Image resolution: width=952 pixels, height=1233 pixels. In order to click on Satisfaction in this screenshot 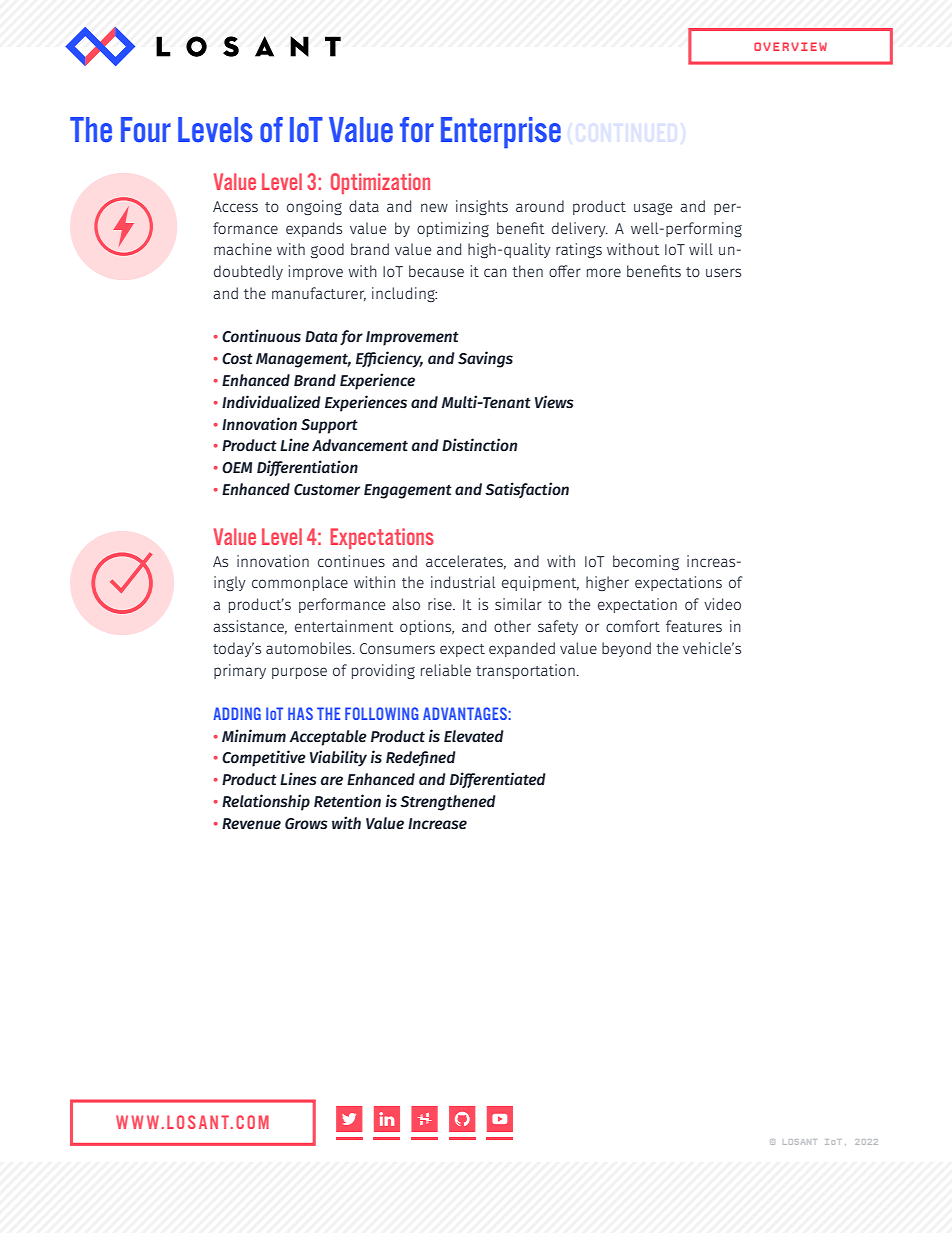, I will do `click(527, 490)`.
